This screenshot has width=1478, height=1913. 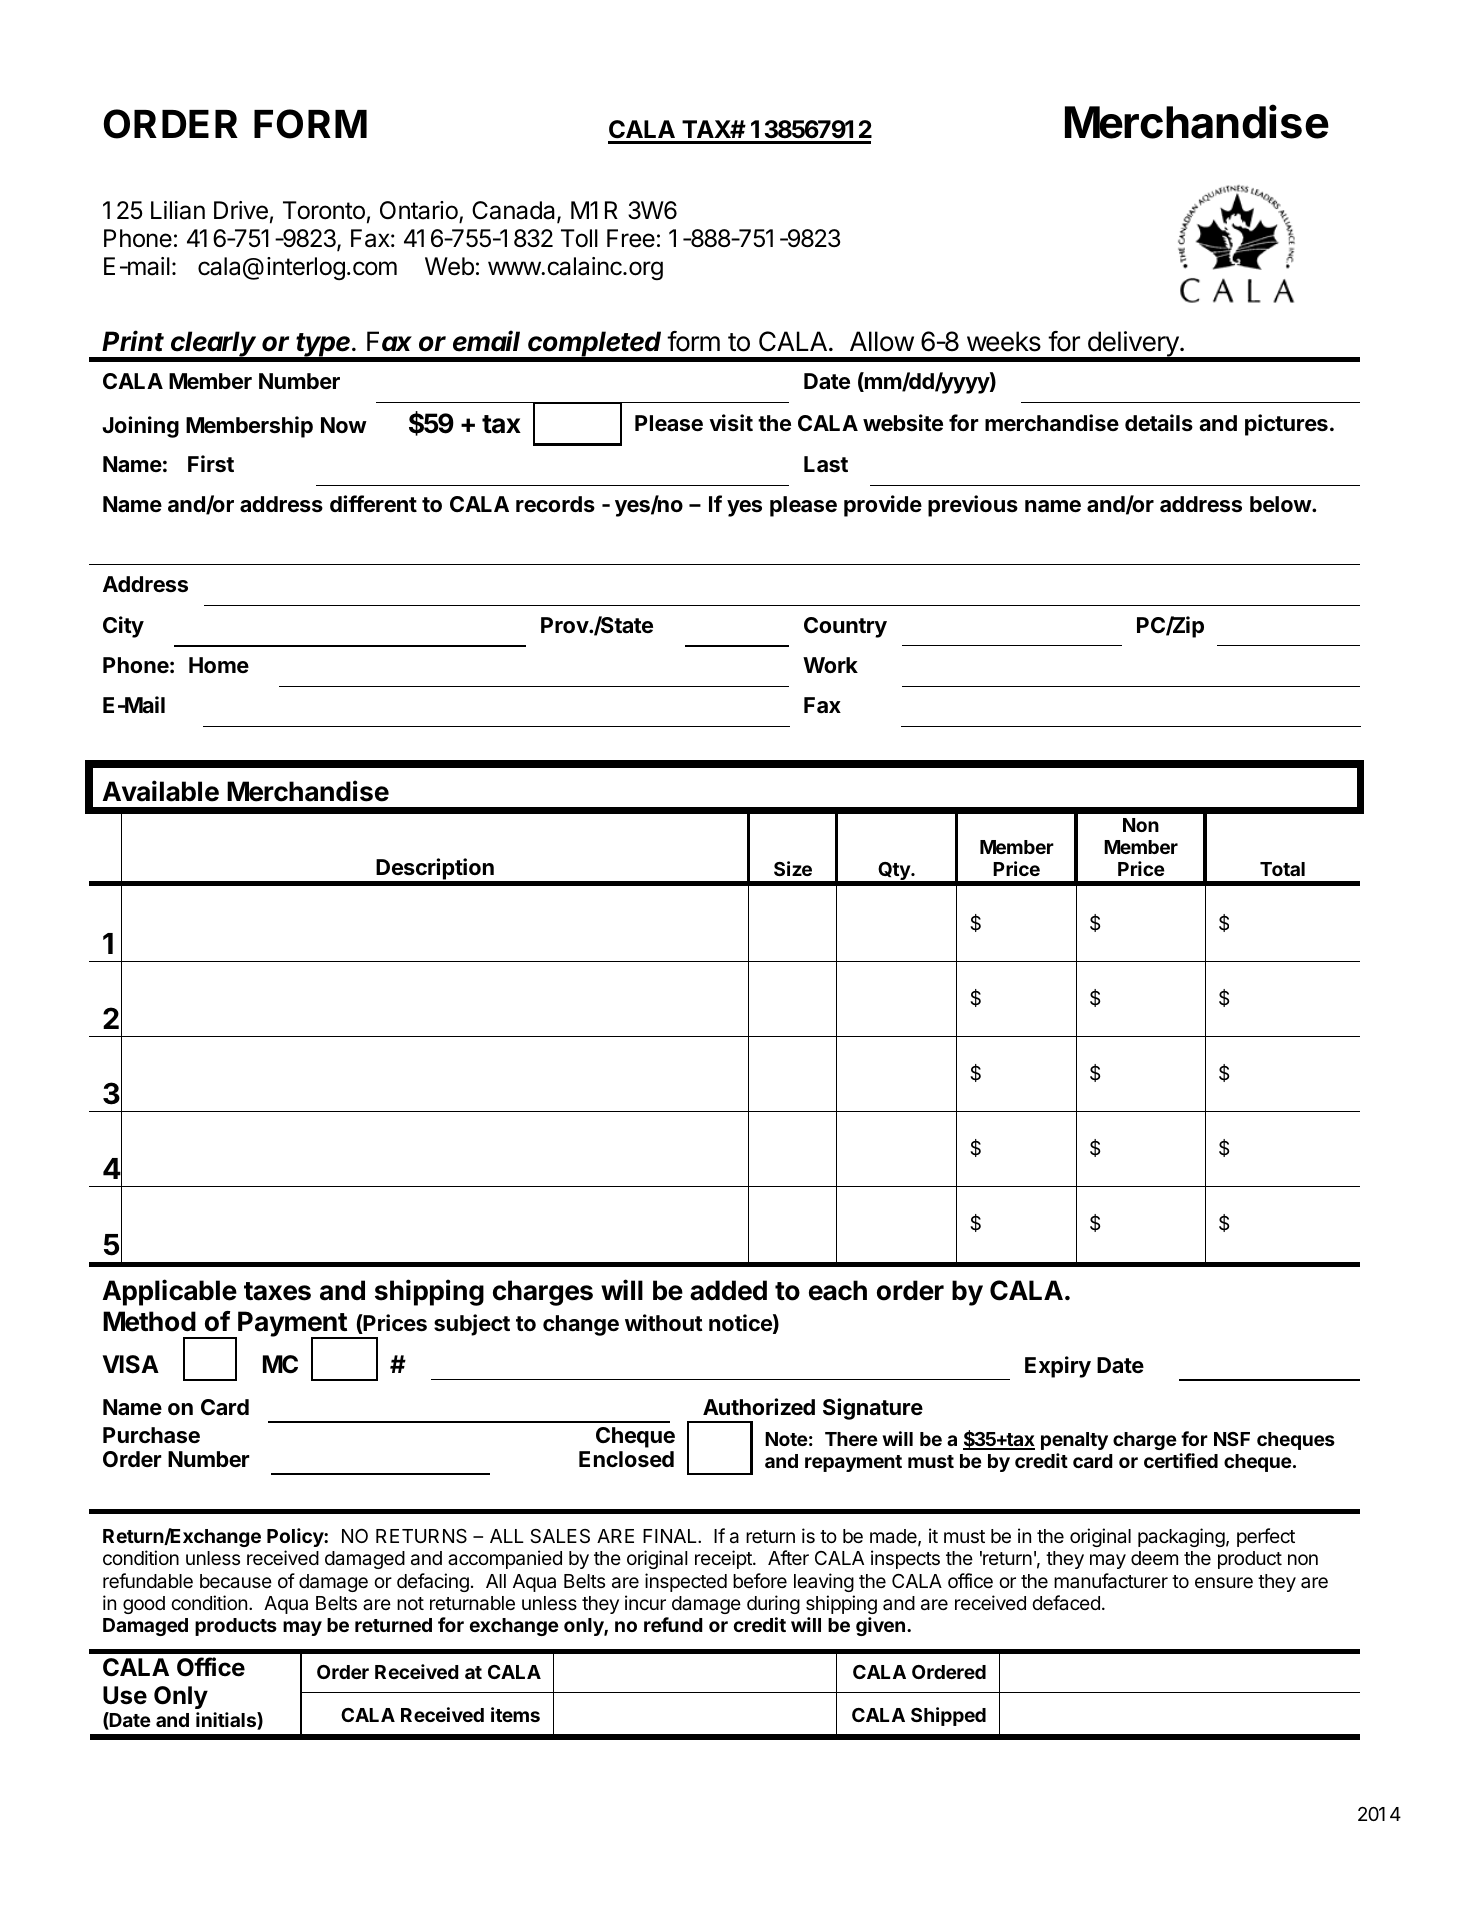 I want to click on weeks, so click(x=1004, y=341).
